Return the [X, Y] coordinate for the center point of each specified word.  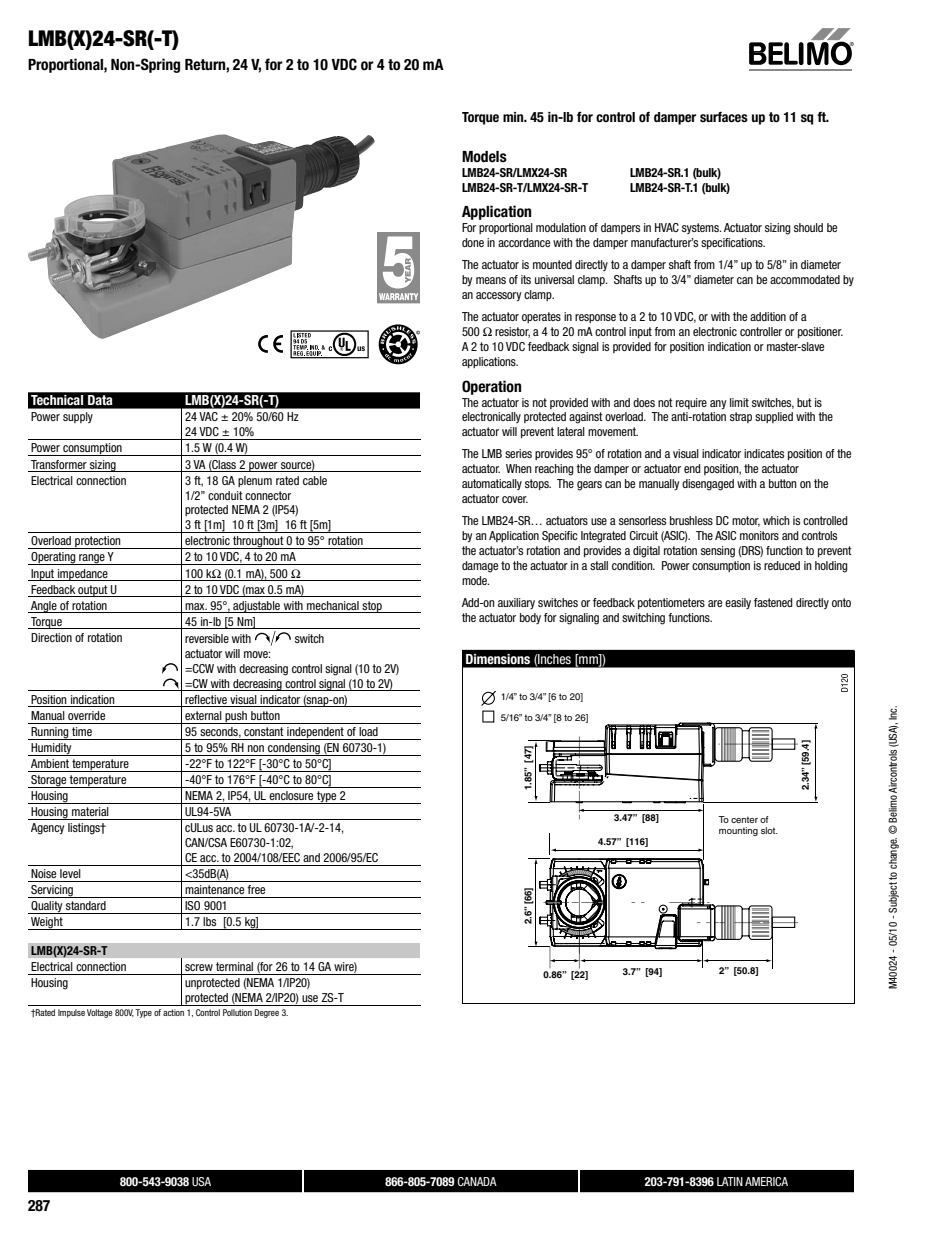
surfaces [724, 117]
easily [738, 603]
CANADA [477, 1181]
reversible [207, 638]
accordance [524, 242]
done [473, 242]
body [530, 618]
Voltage [99, 1013]
